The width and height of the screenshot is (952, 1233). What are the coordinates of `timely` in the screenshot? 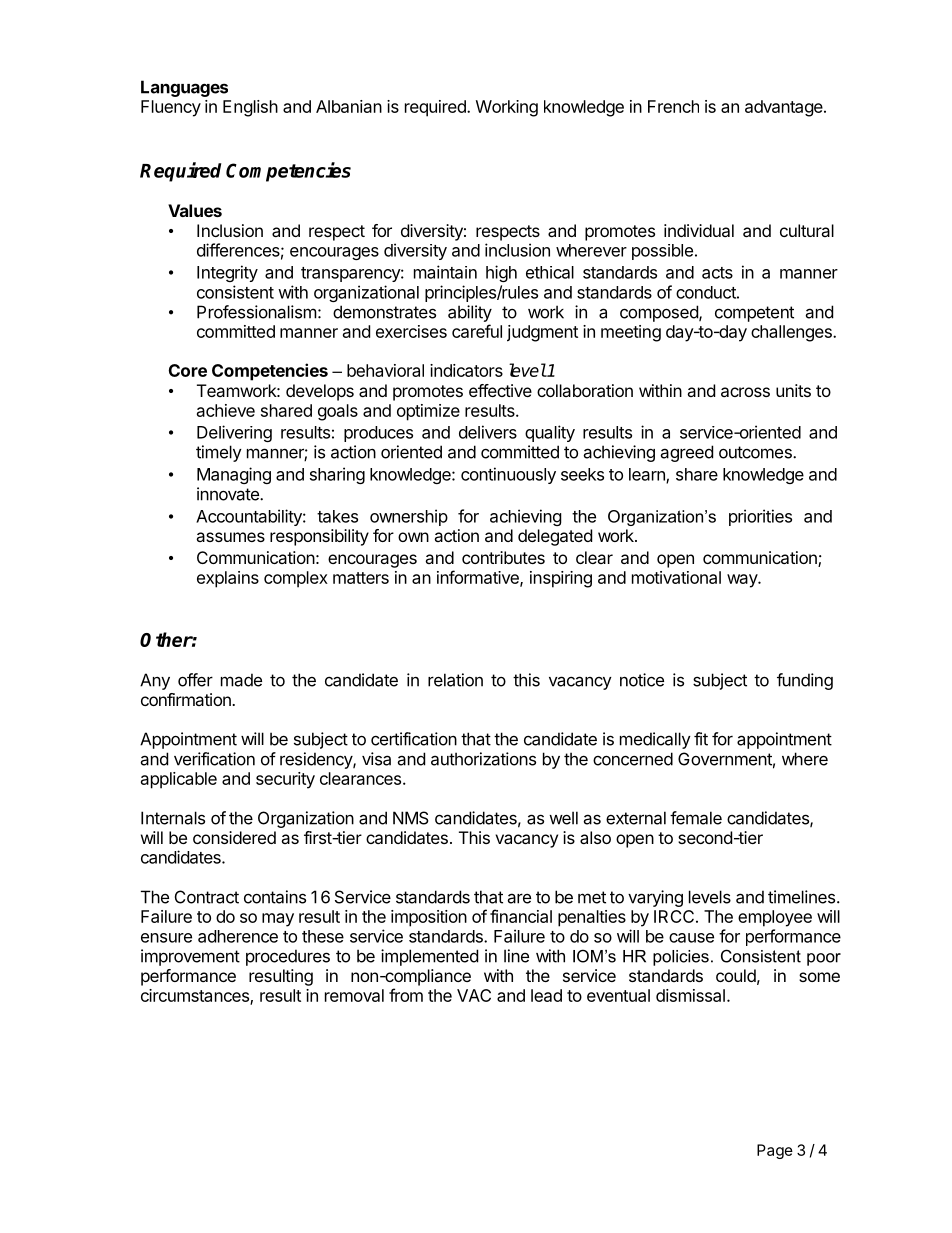 It's located at (219, 453).
